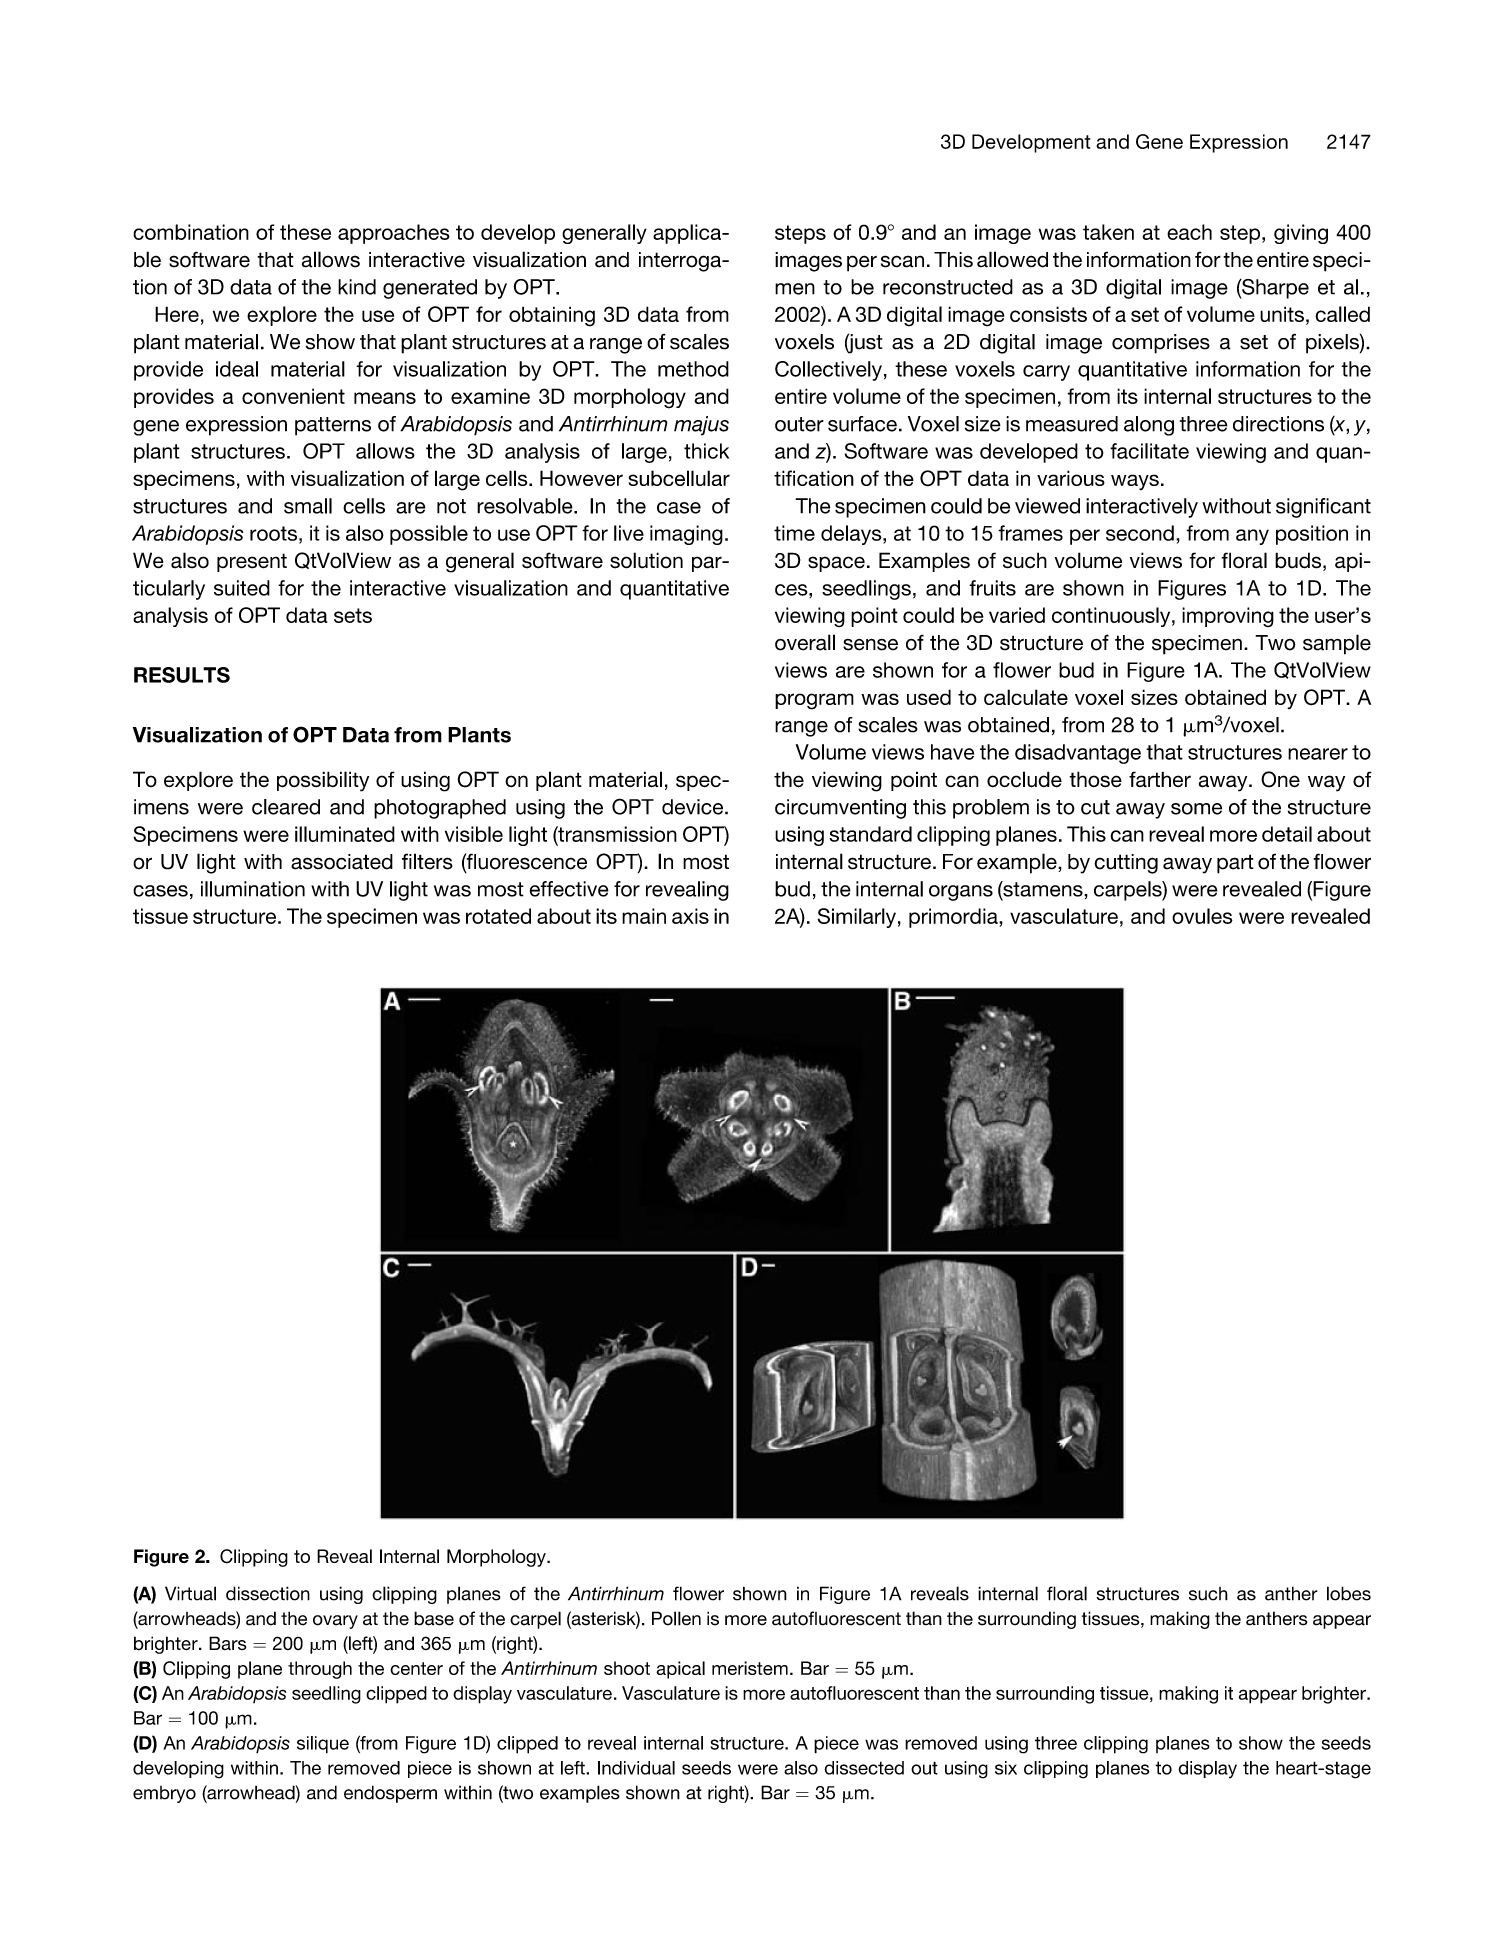 This screenshot has width=1505, height=1955. I want to click on dissected, so click(864, 1768).
